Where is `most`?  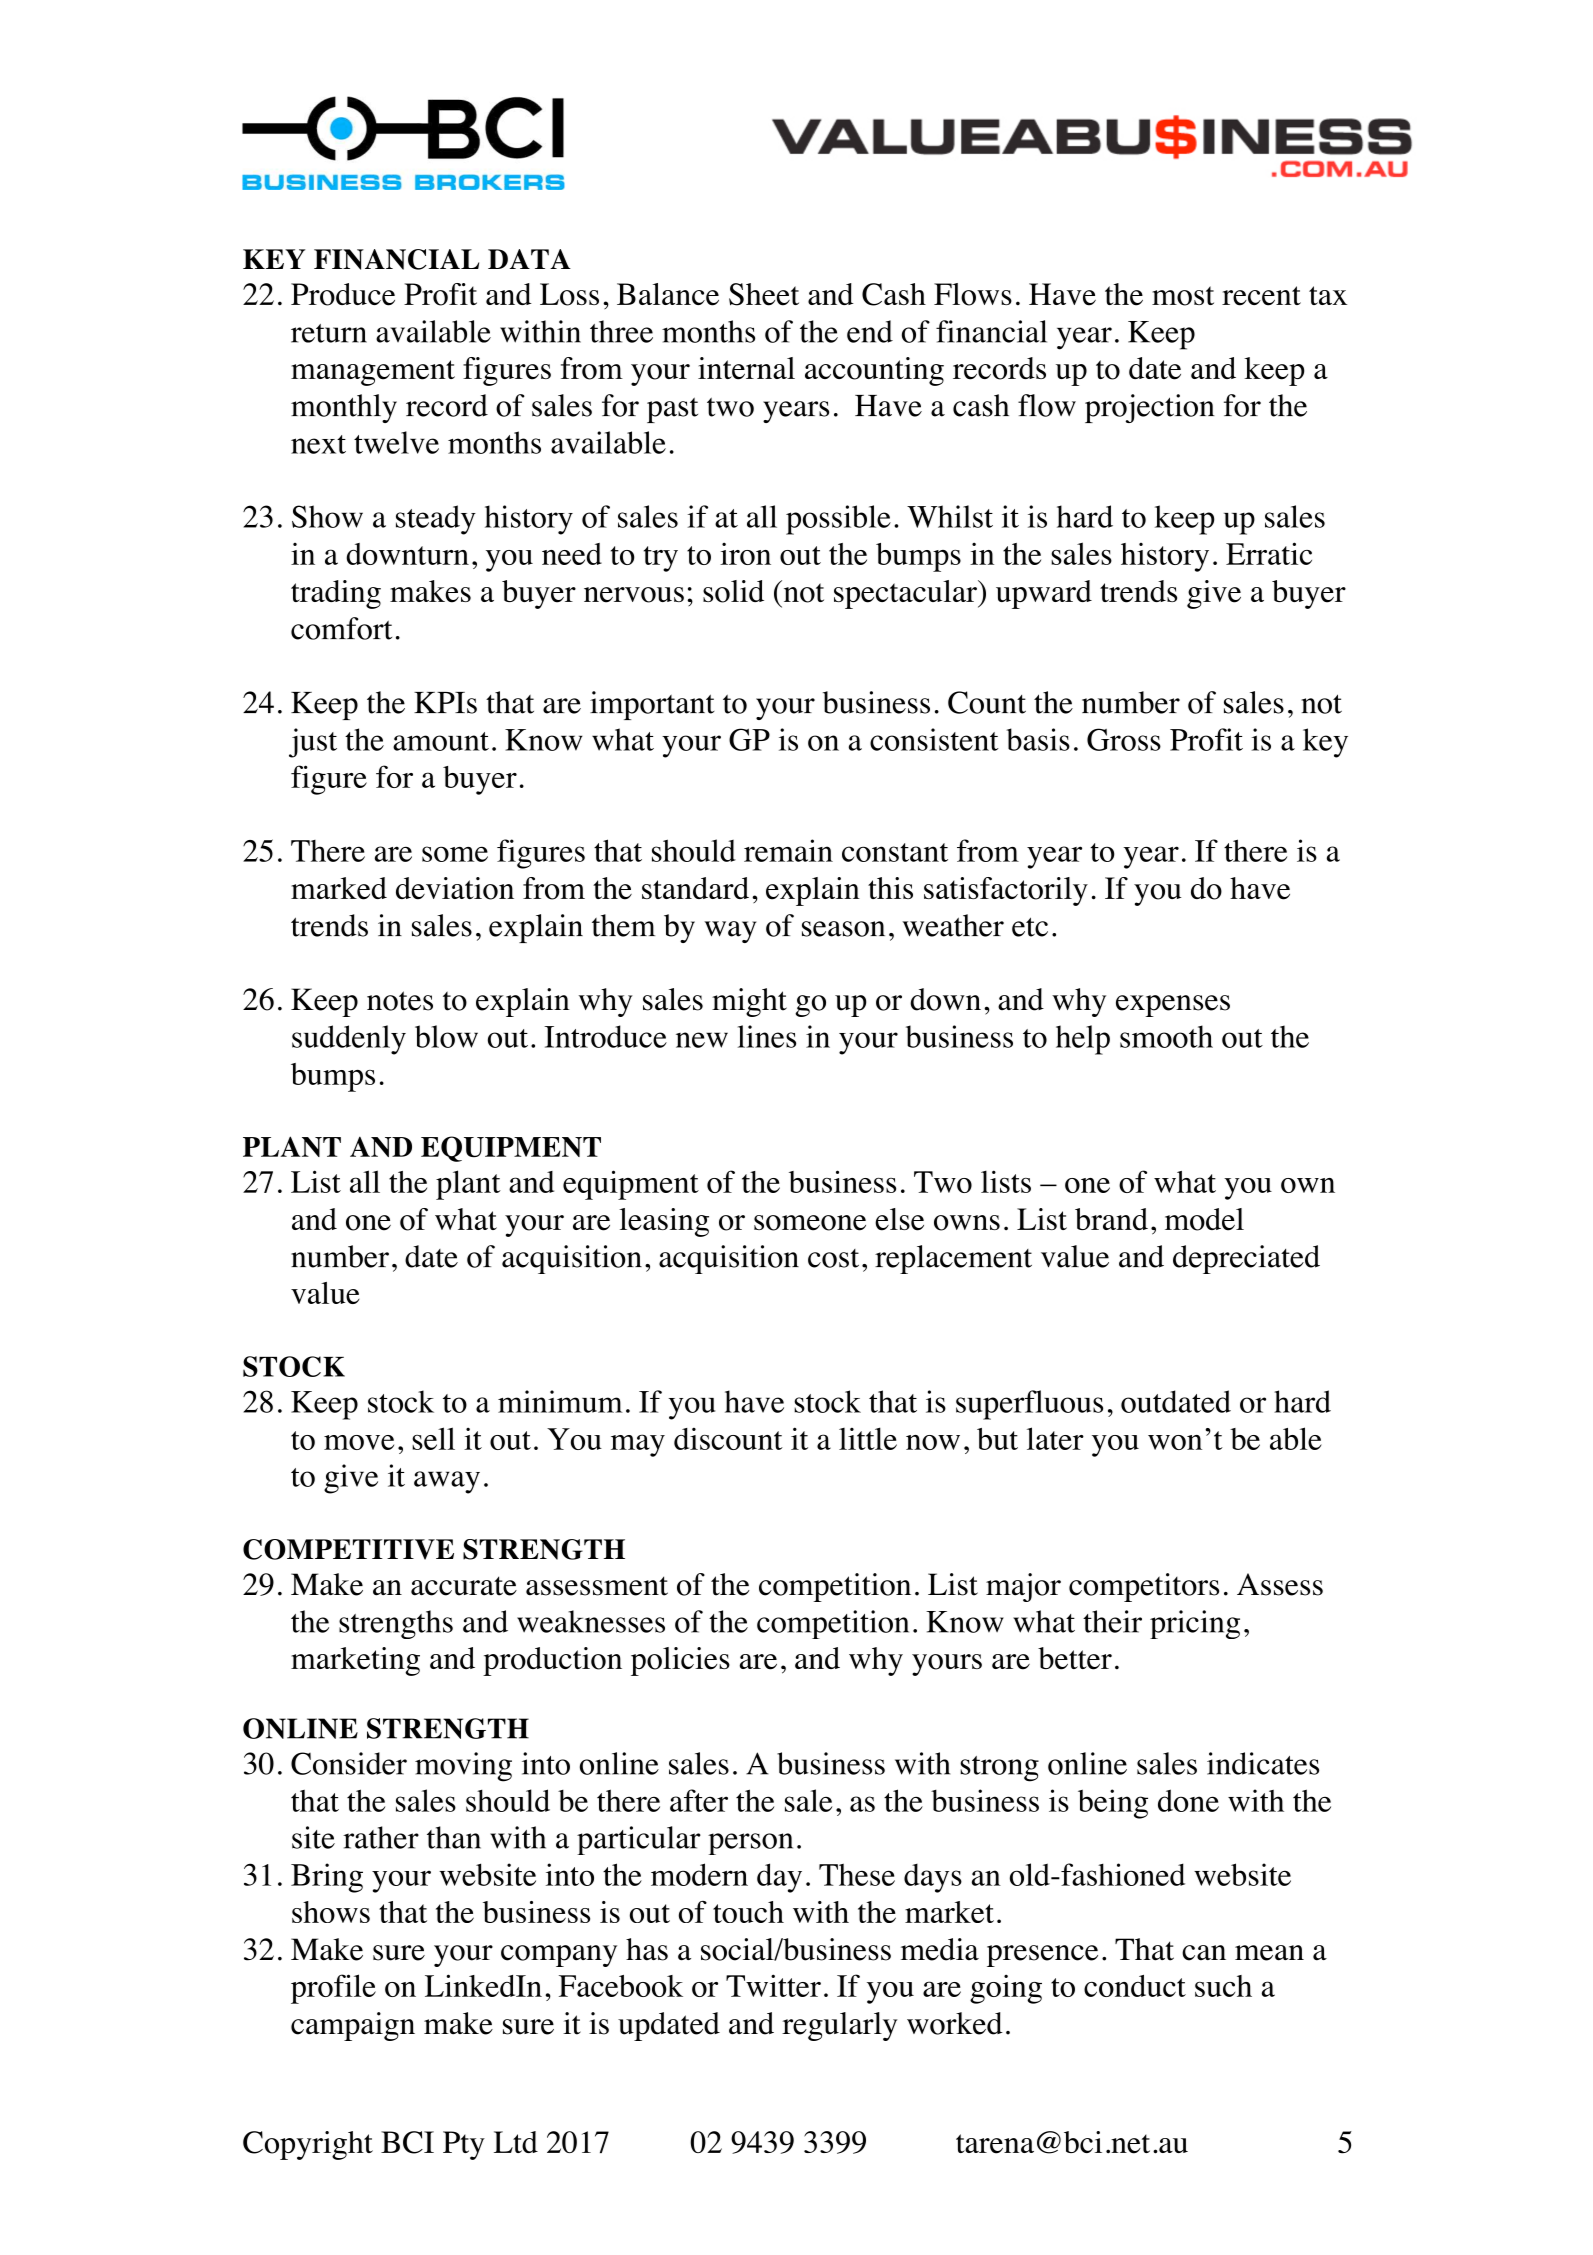 most is located at coordinates (1183, 296).
